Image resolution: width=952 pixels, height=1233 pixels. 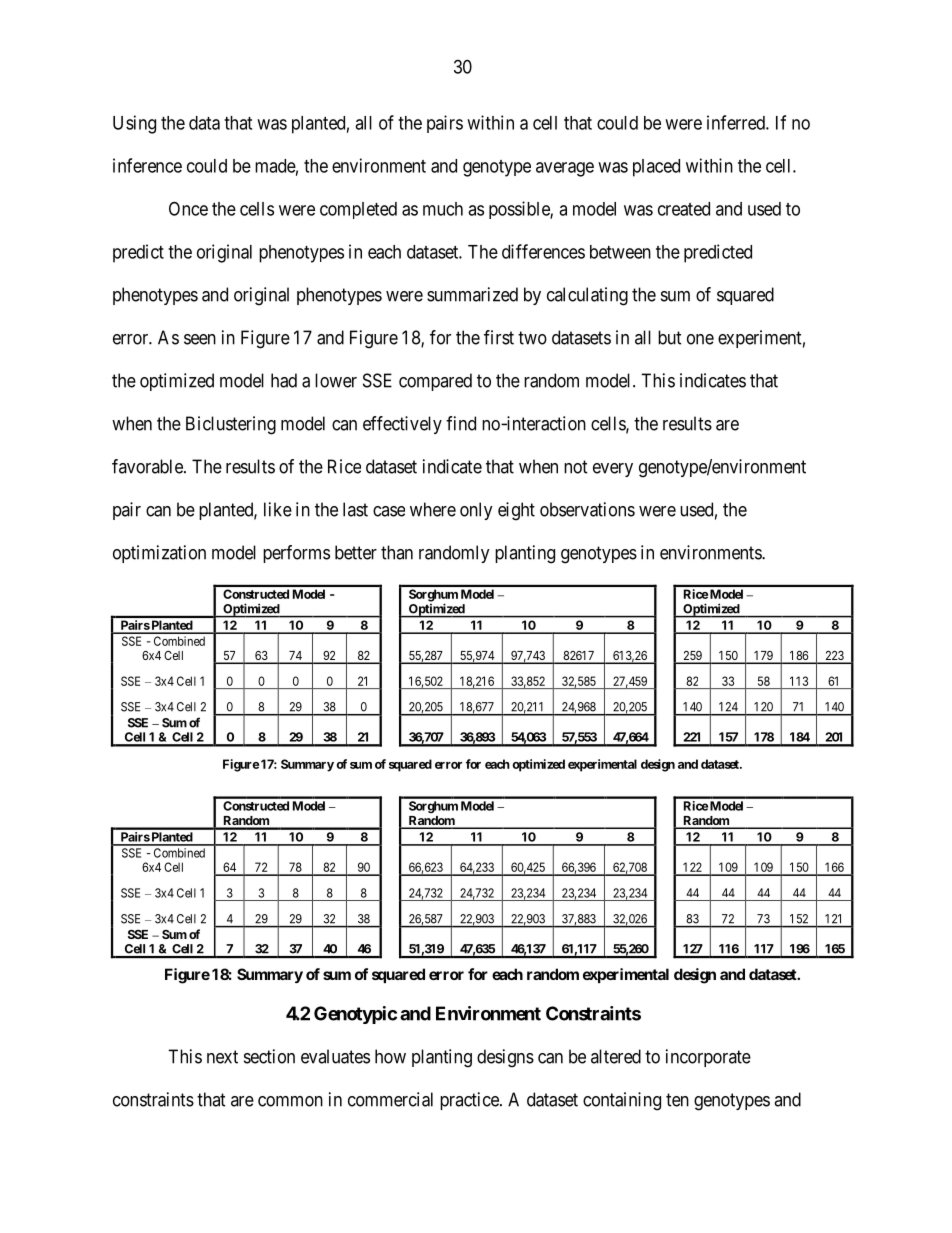 What do you see at coordinates (470, 1101) in the screenshot?
I see `practice` at bounding box center [470, 1101].
